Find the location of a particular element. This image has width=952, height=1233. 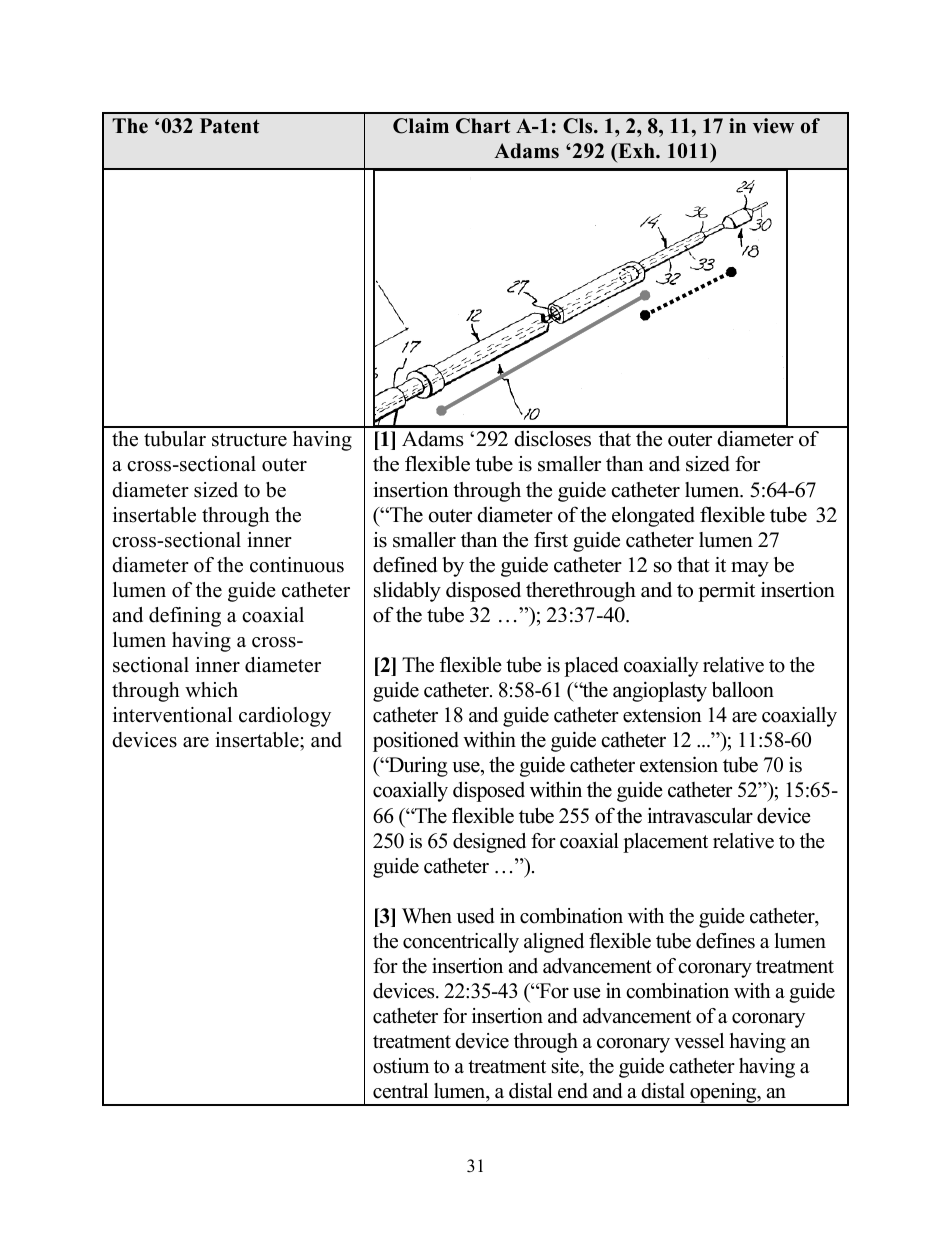

extension is located at coordinates (662, 715).
